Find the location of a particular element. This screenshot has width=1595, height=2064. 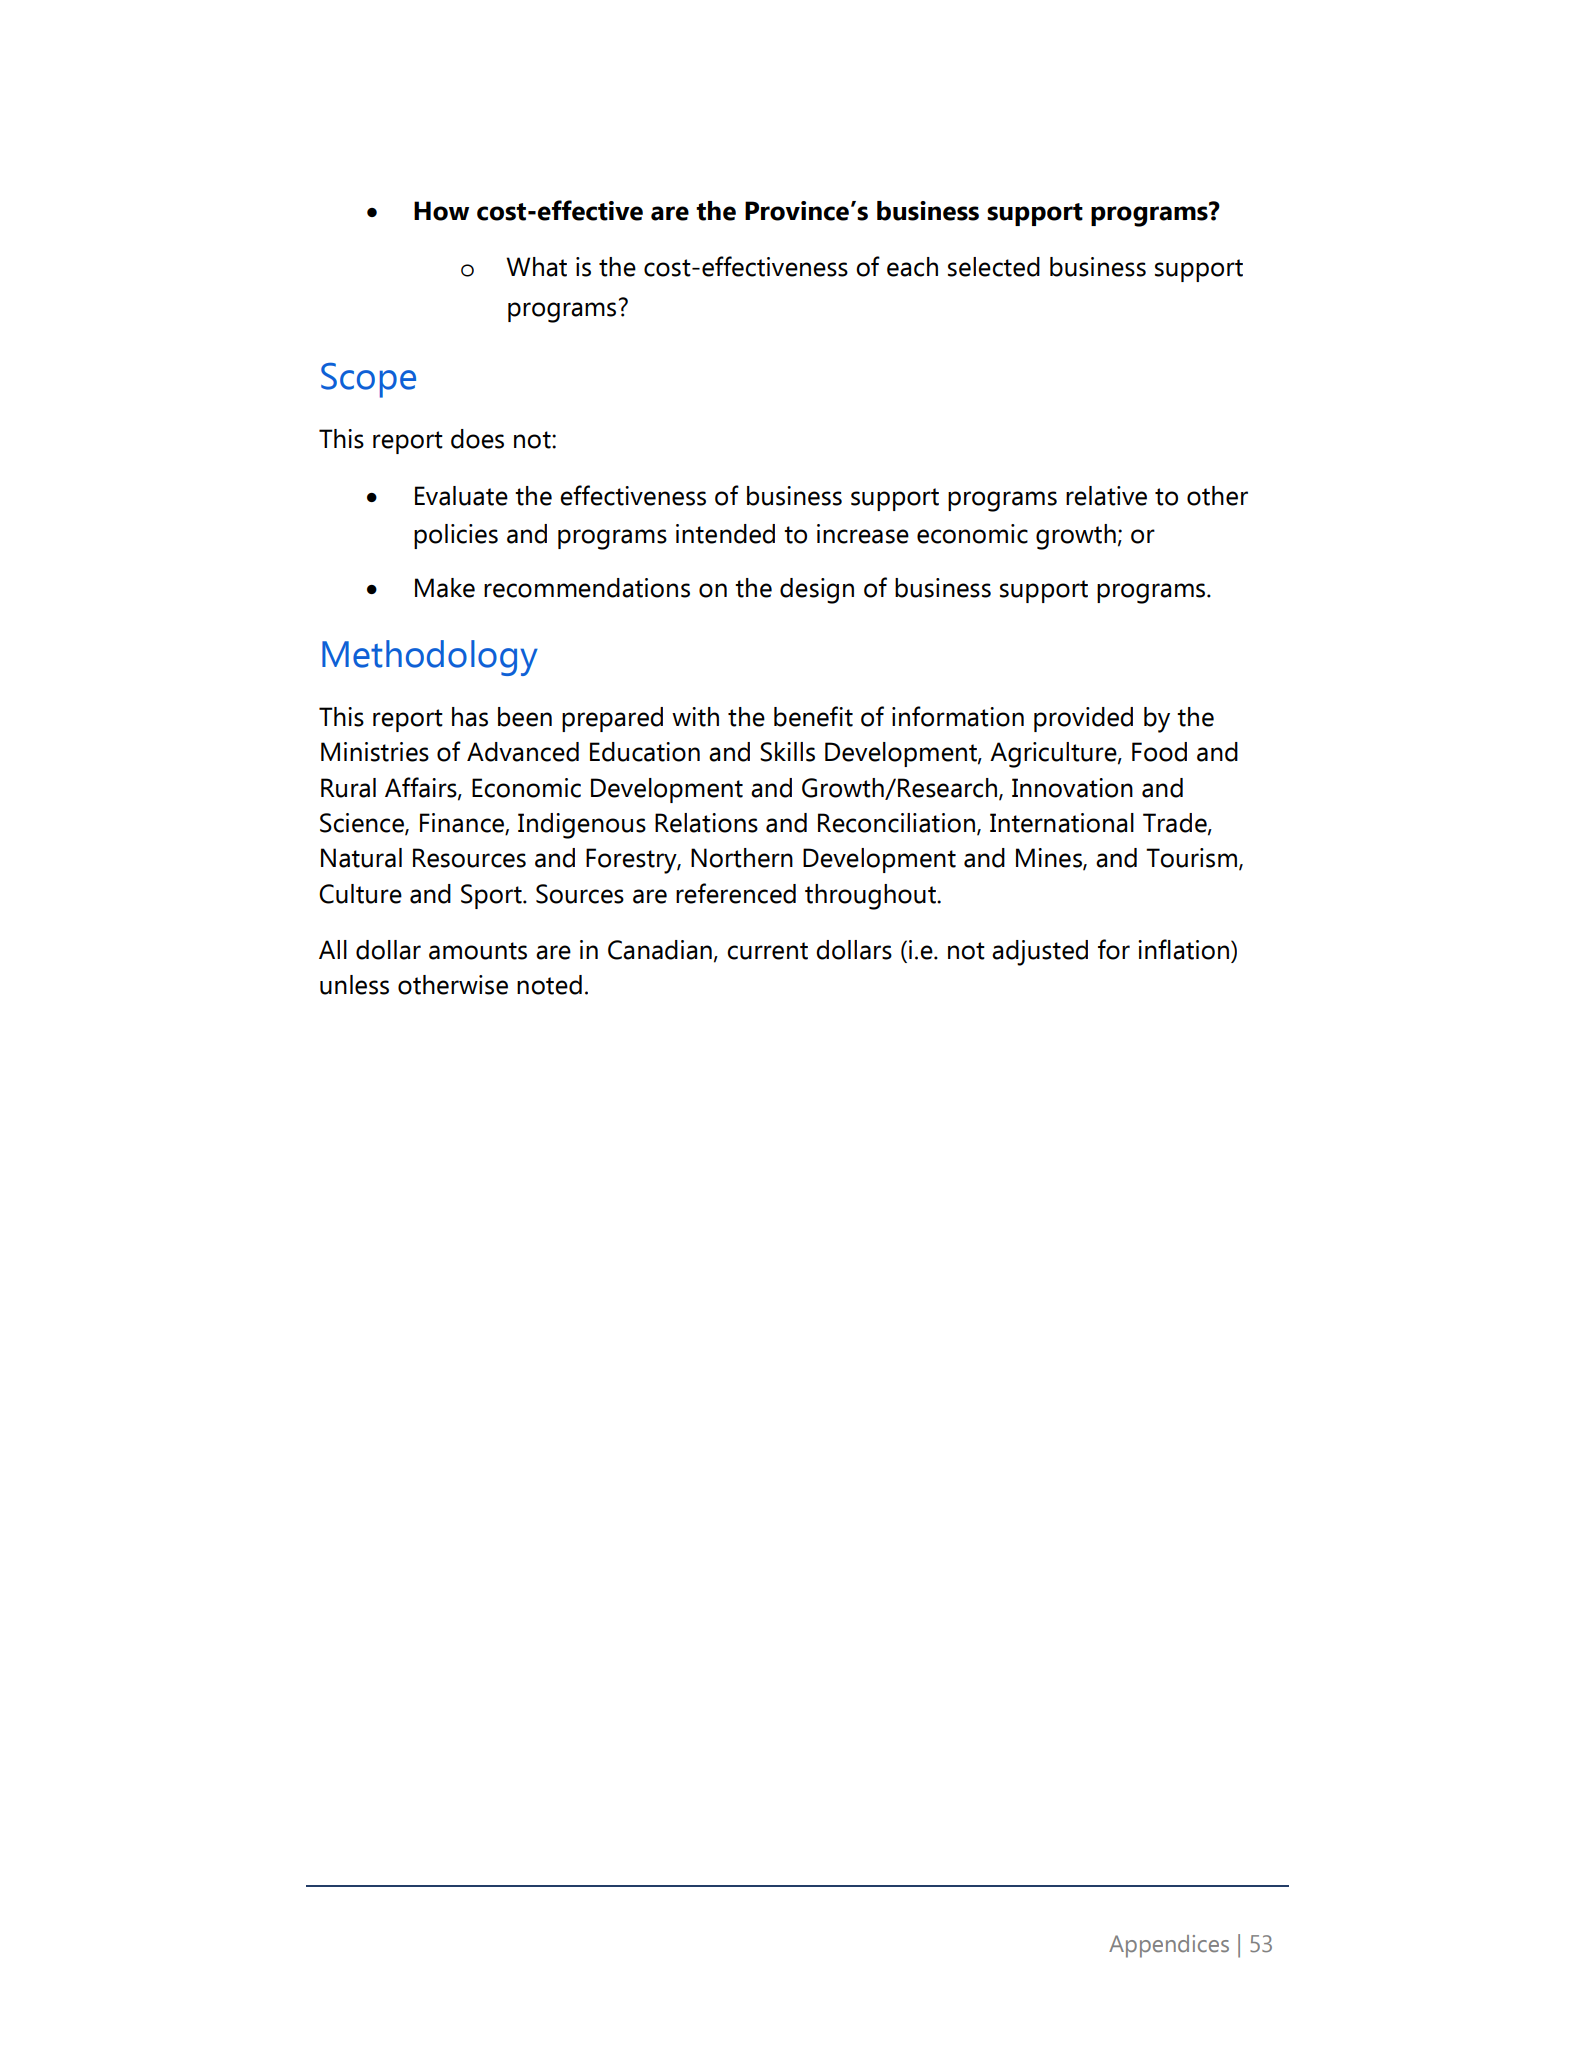

How is located at coordinates (441, 211).
